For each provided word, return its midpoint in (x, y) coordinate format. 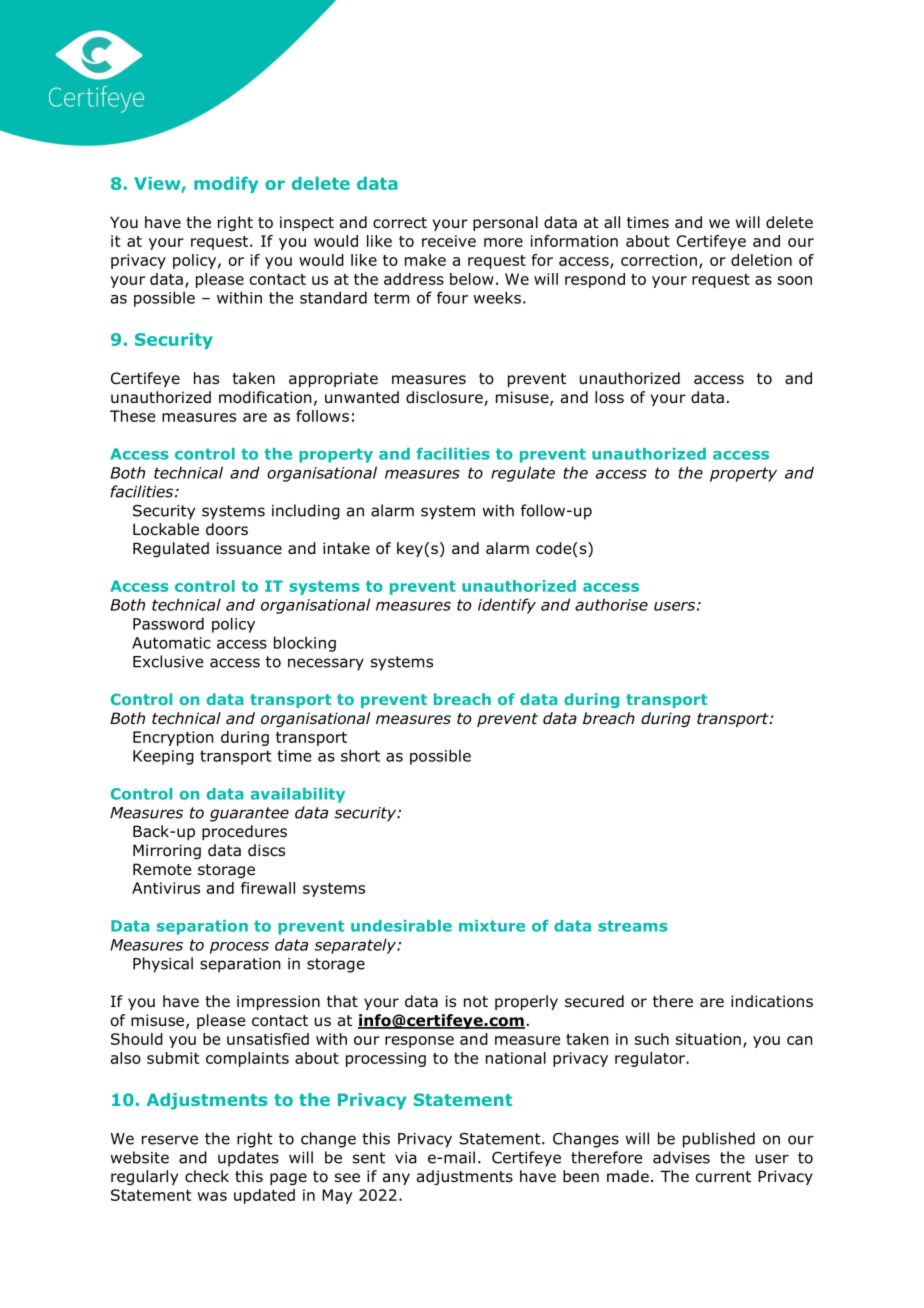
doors (227, 529)
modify (226, 185)
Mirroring (167, 851)
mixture (492, 926)
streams (632, 926)
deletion (761, 260)
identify (507, 606)
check (207, 1176)
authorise (611, 604)
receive (449, 241)
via (406, 1158)
